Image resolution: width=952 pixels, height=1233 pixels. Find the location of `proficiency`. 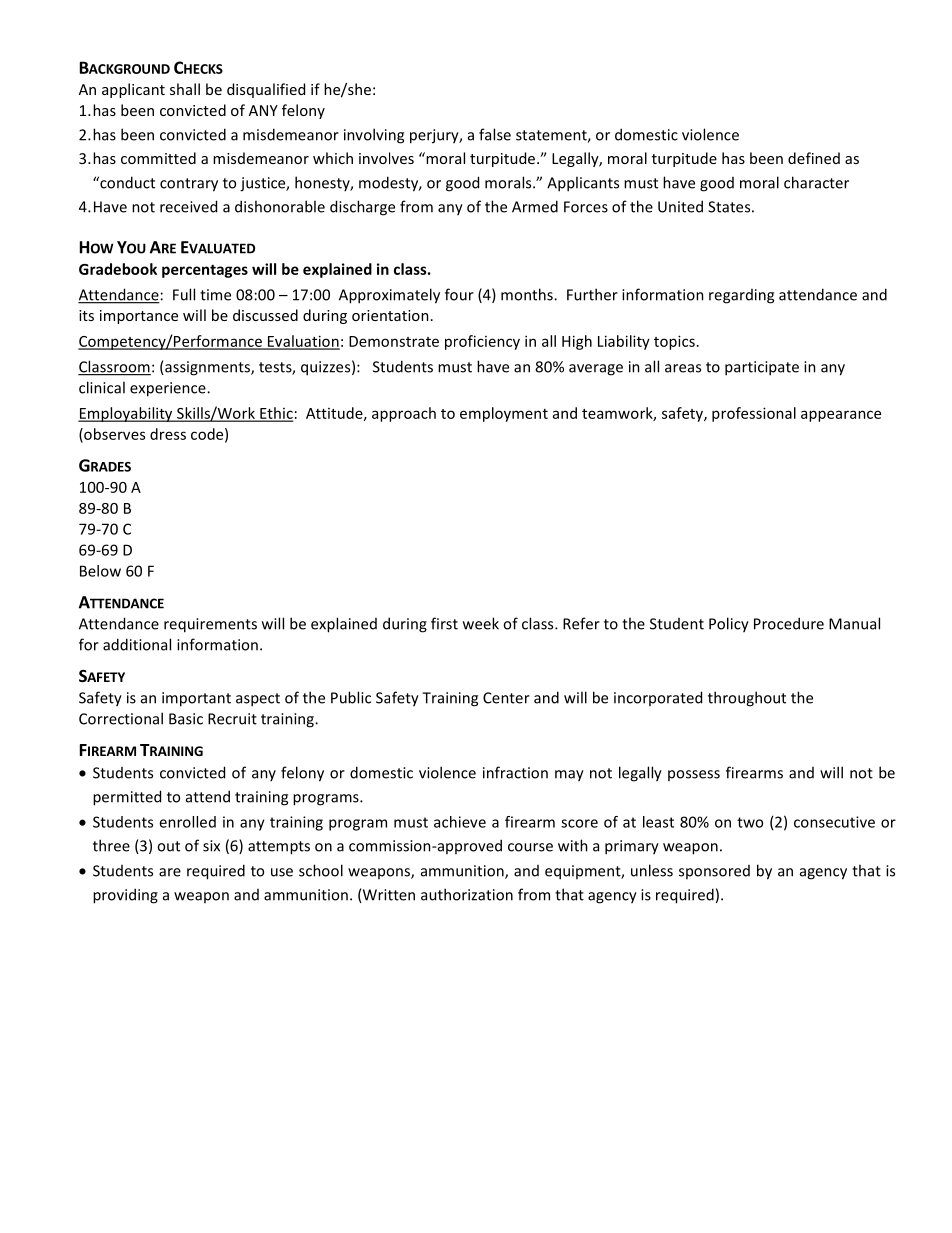

proficiency is located at coordinates (482, 342).
